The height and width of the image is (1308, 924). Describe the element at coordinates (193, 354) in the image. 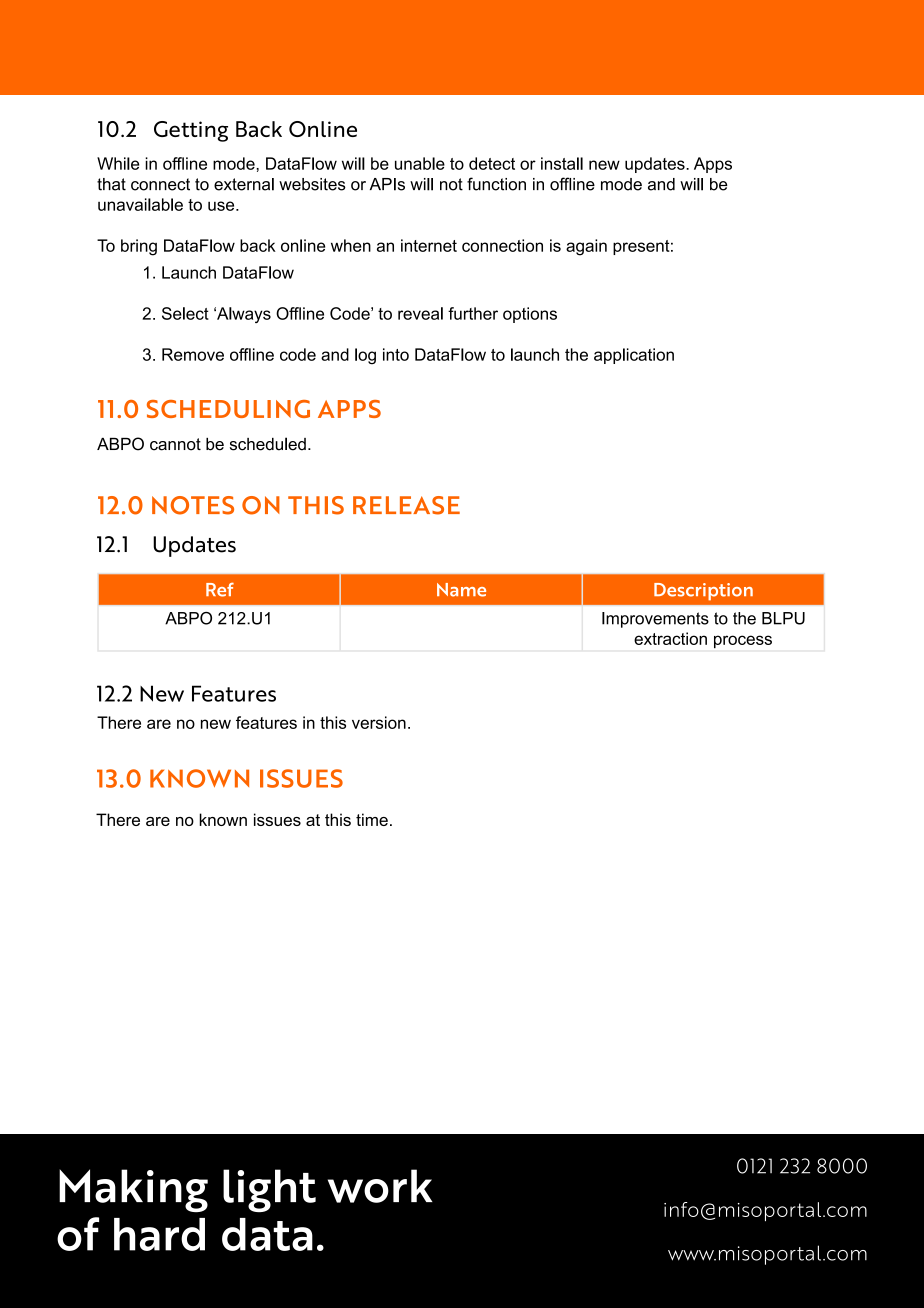

I see `Remove` at that location.
